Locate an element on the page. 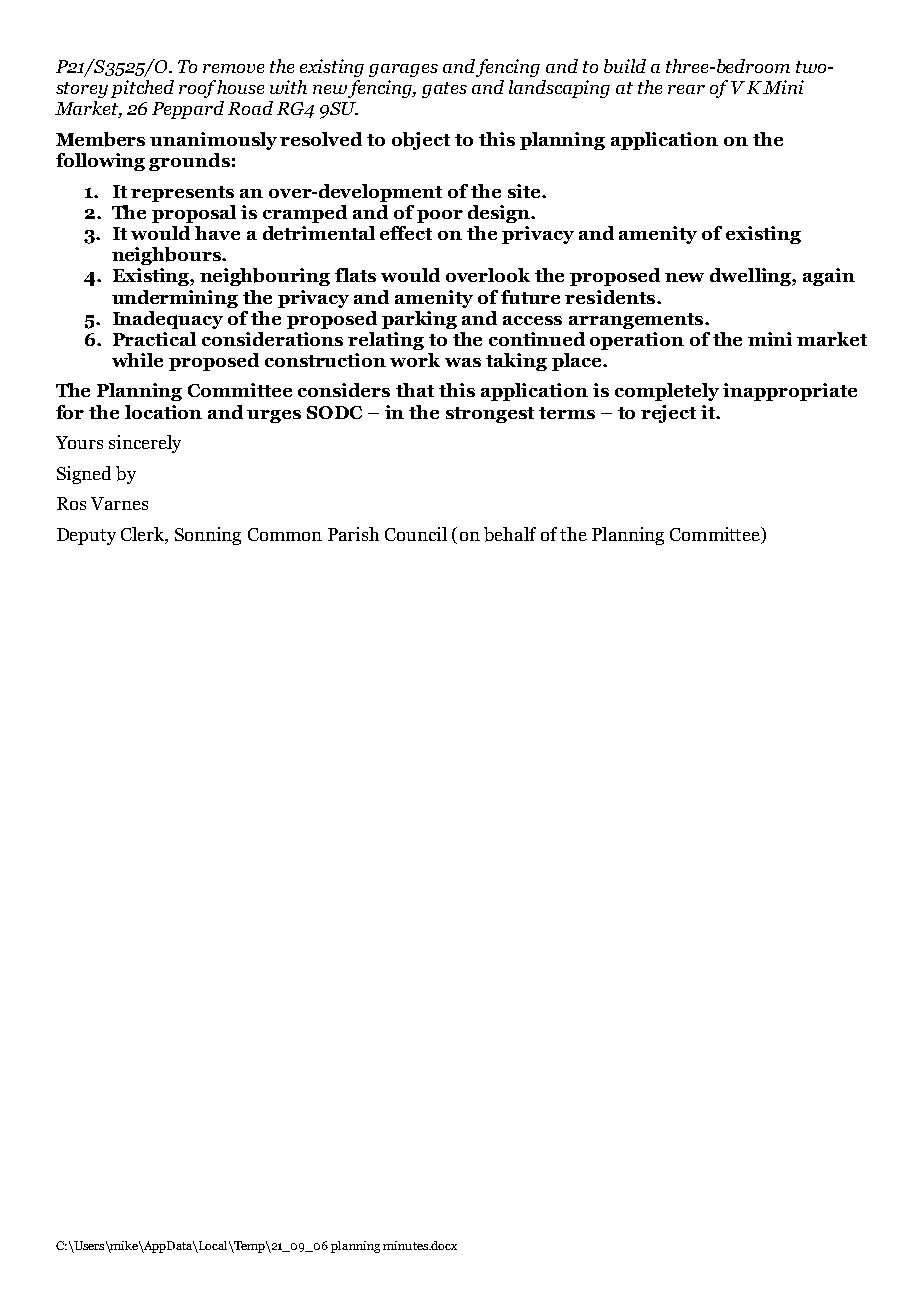 Image resolution: width=924 pixels, height=1308 pixels. reject is located at coordinates (668, 414).
